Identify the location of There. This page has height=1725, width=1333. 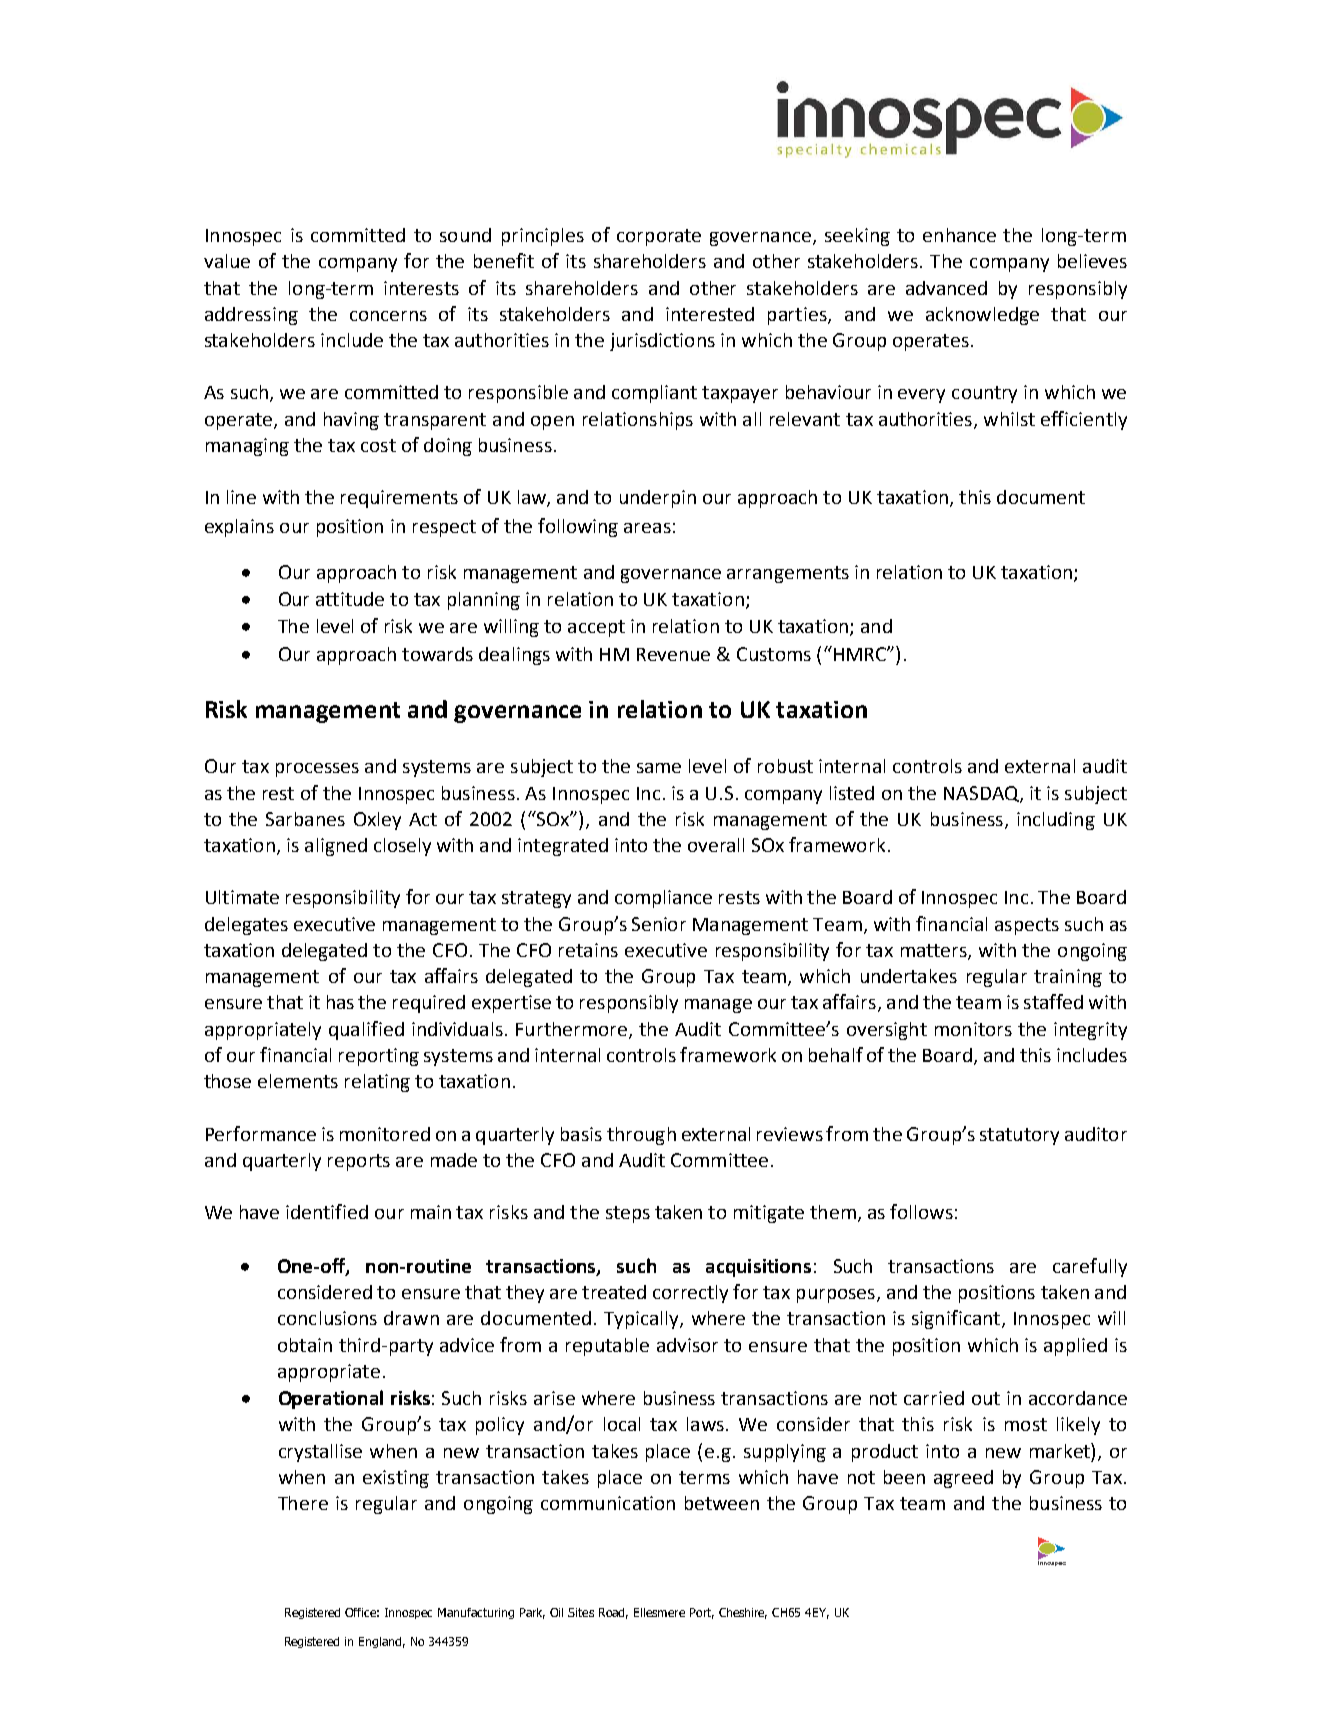
(303, 1503).
